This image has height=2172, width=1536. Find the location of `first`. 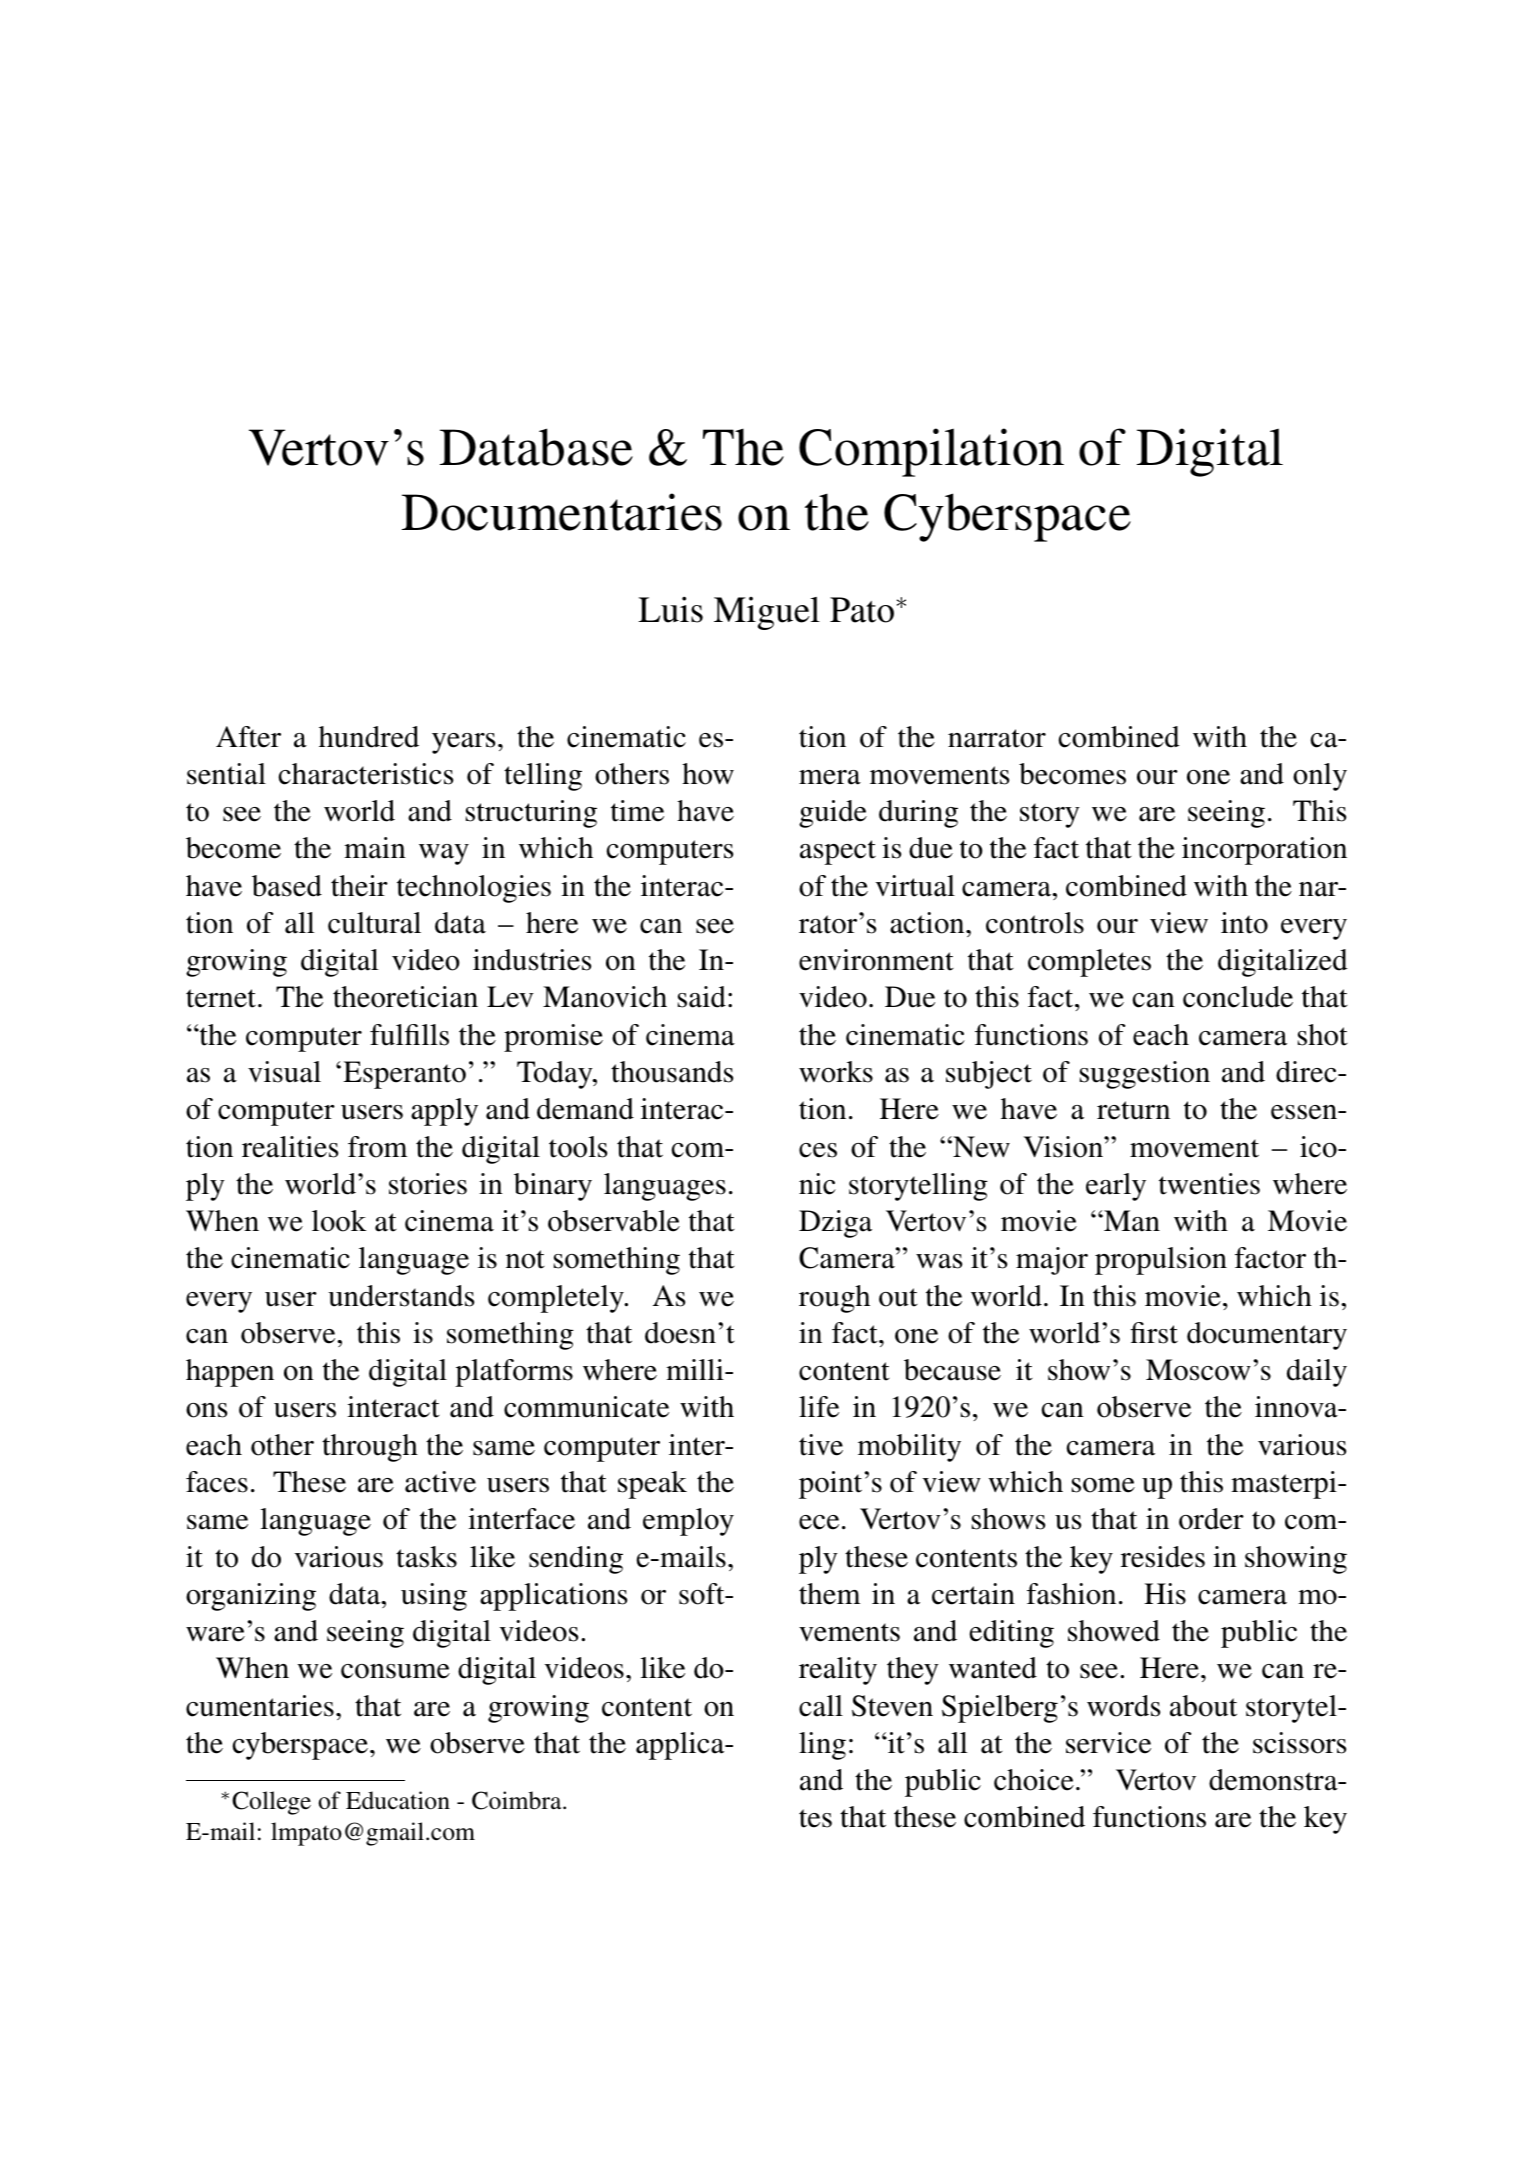

first is located at coordinates (1154, 1333).
